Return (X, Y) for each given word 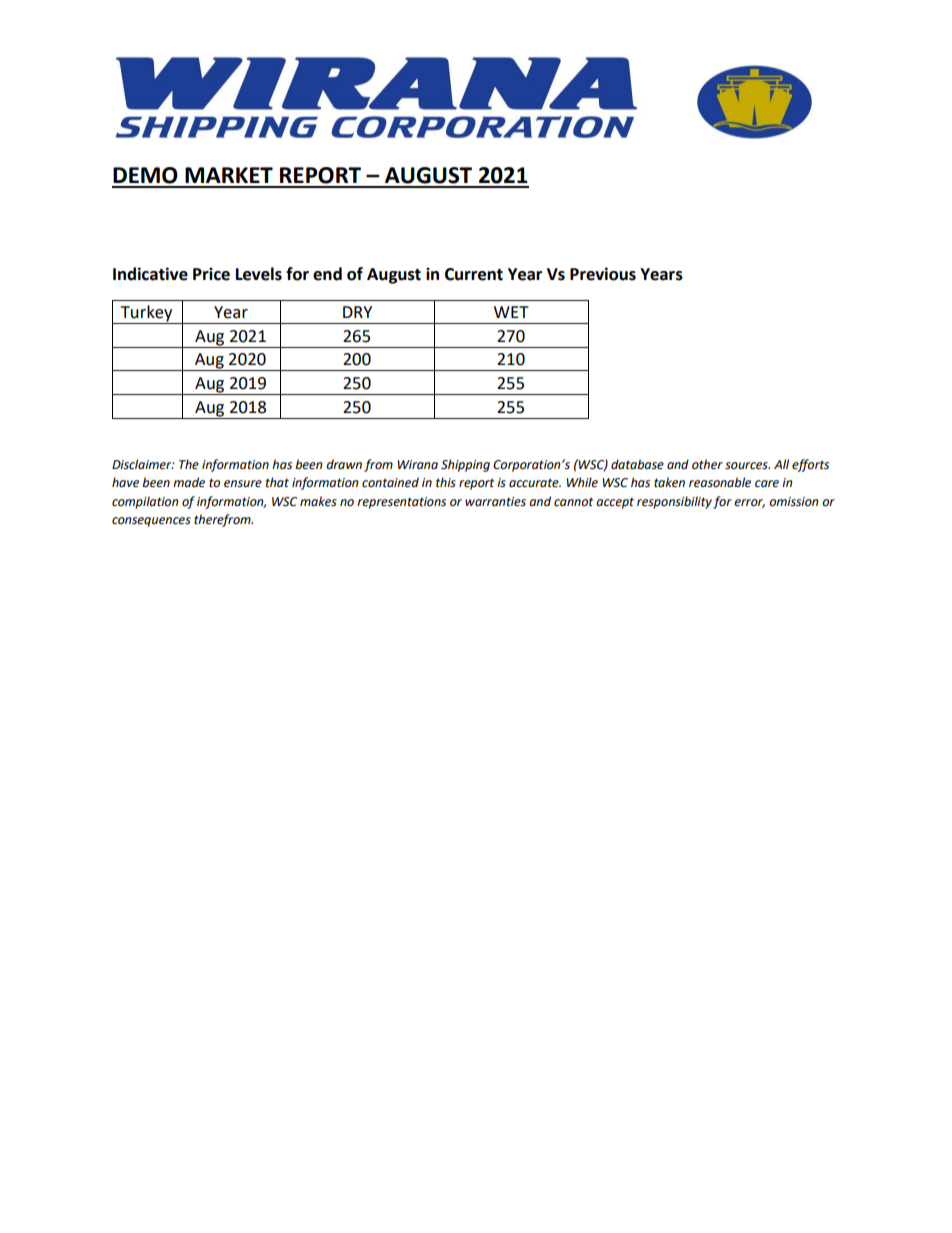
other (707, 464)
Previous (603, 274)
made (189, 482)
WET (511, 312)
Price (211, 274)
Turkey (146, 314)
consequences (151, 522)
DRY (357, 312)
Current (474, 274)
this (446, 482)
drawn (344, 464)
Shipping (465, 465)
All (781, 464)
